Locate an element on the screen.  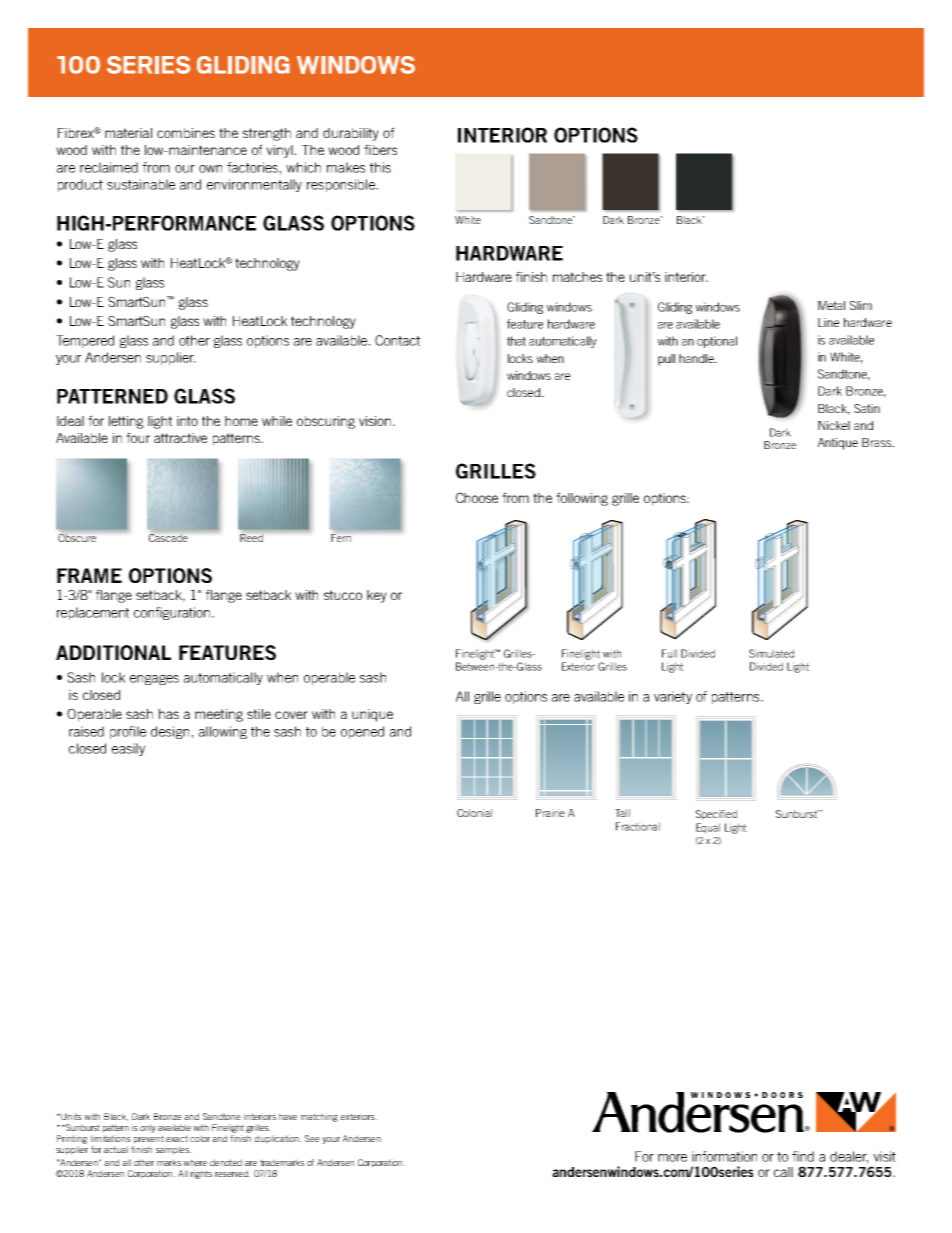
sustainable is located at coordinates (141, 184).
